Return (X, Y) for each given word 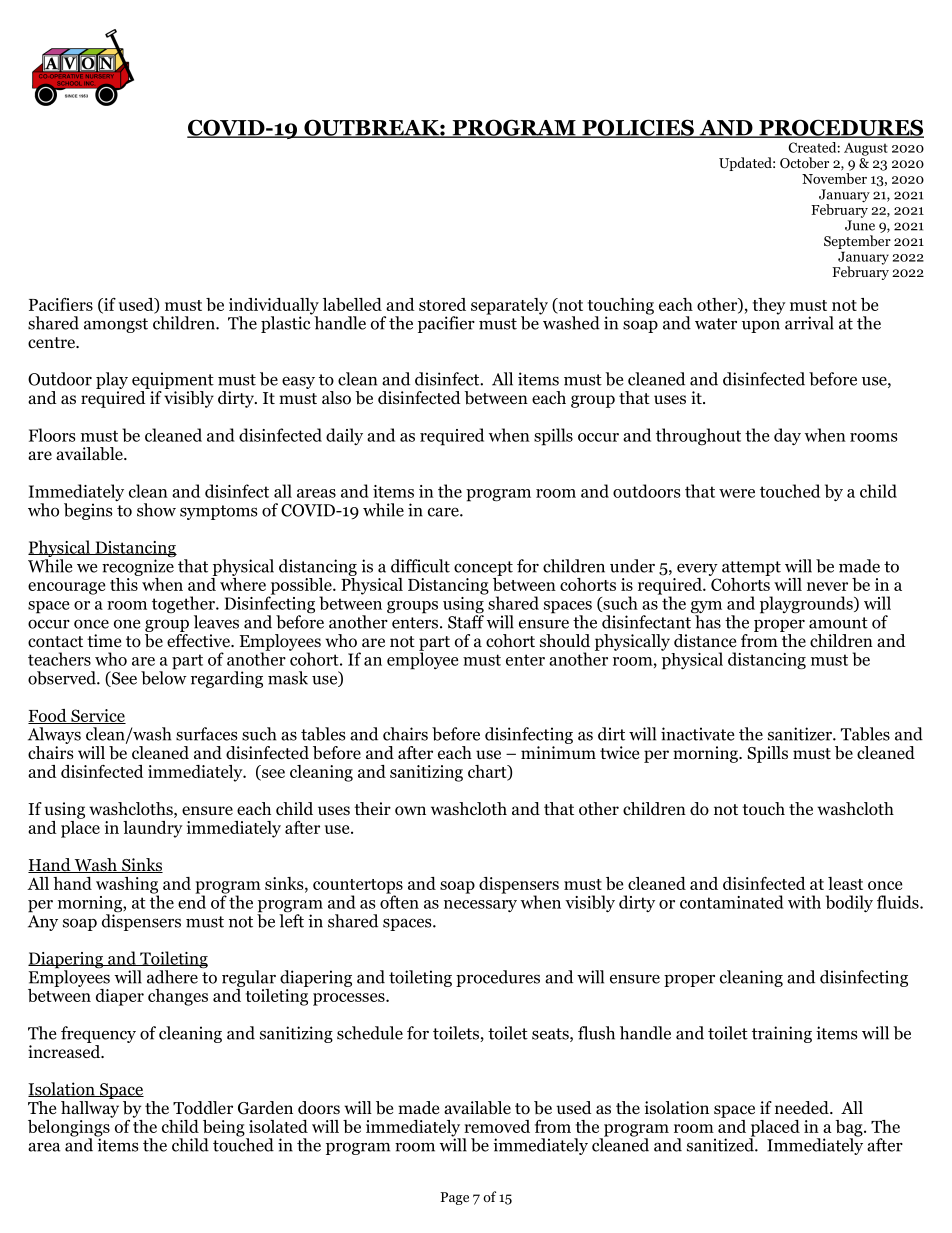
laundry (153, 829)
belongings (70, 1128)
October (804, 163)
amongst (116, 325)
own (410, 811)
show (156, 510)
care (444, 512)
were (737, 493)
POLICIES (638, 128)
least (845, 883)
